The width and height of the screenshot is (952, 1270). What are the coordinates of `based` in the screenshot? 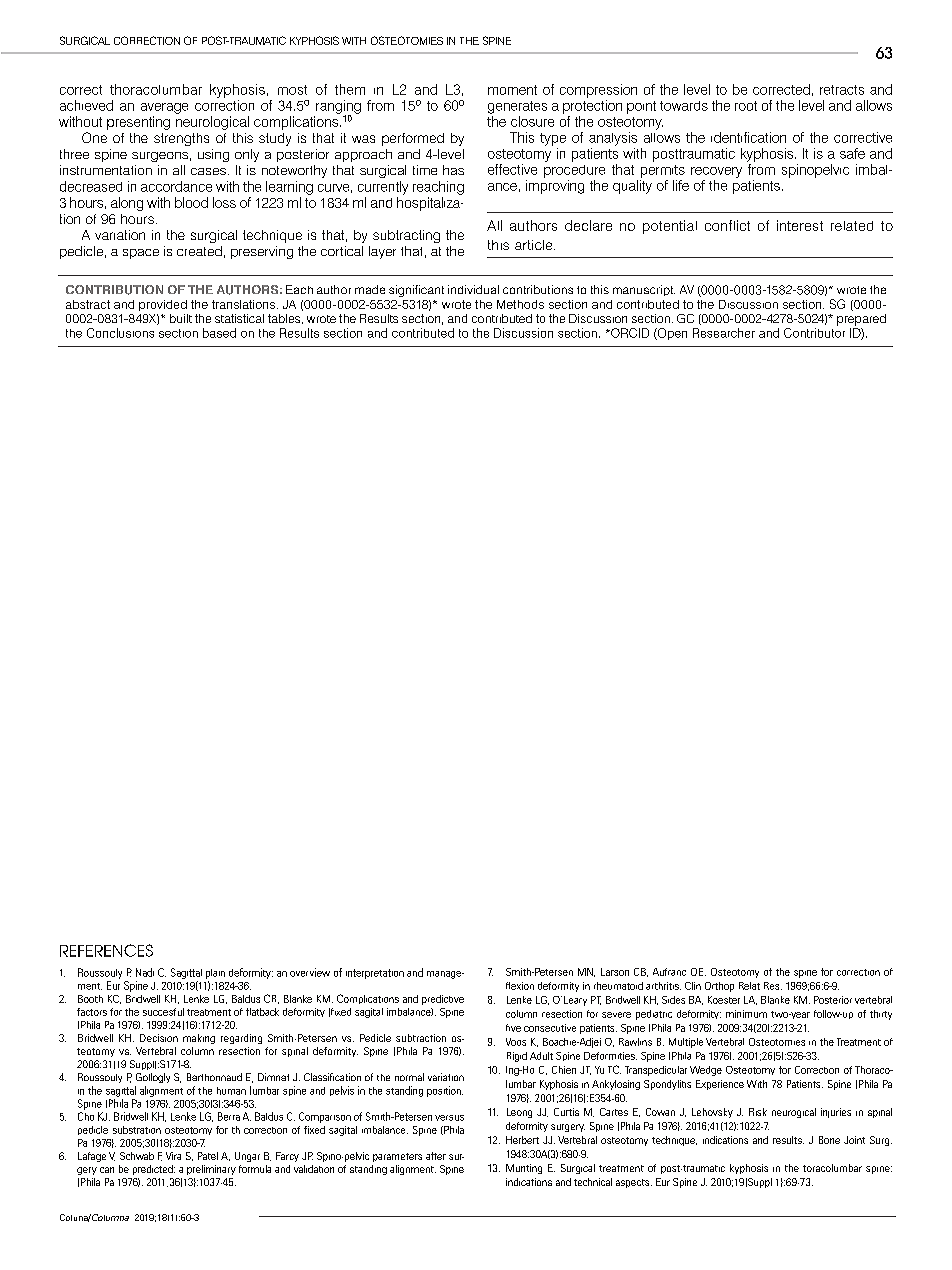 It's located at (219, 333).
